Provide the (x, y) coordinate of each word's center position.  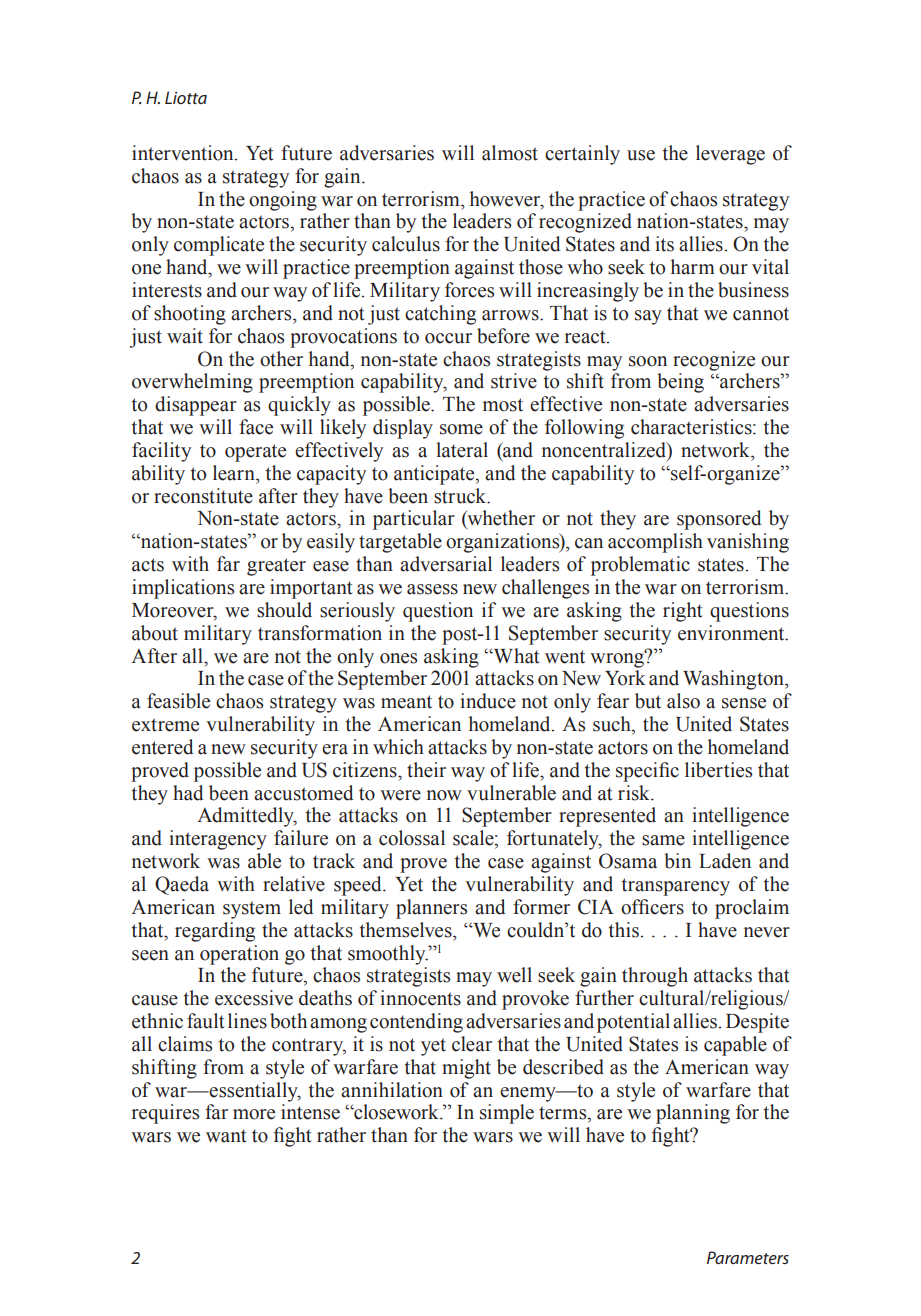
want (226, 1136)
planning (693, 1114)
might (466, 1069)
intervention (184, 153)
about (155, 633)
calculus (406, 244)
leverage (730, 155)
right (683, 612)
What (515, 656)
